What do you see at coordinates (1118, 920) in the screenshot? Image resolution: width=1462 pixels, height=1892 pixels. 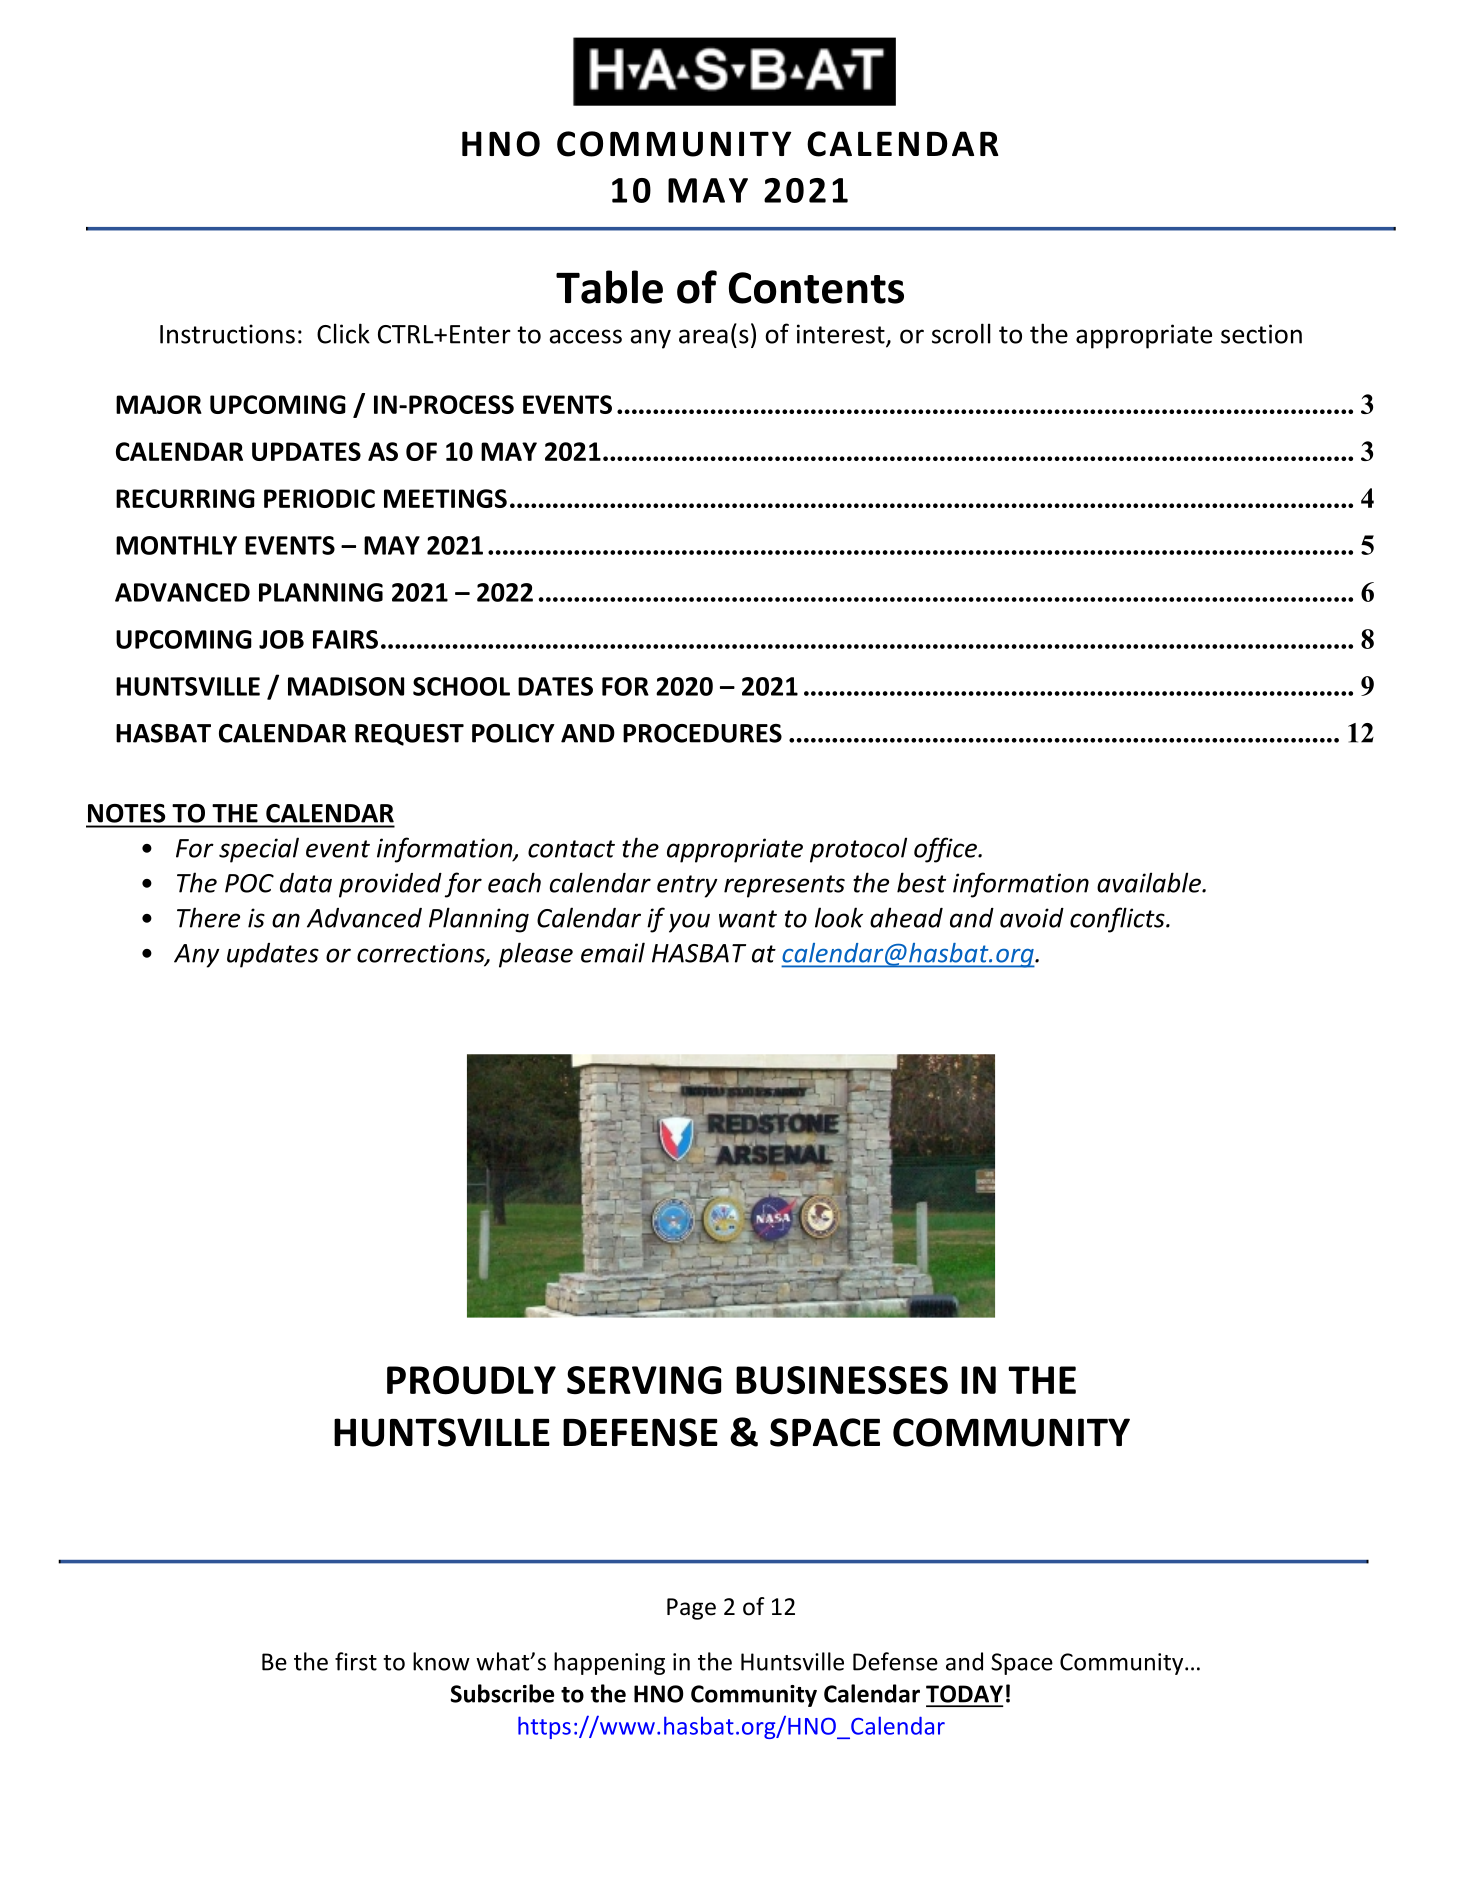 I see `conflicts` at bounding box center [1118, 920].
